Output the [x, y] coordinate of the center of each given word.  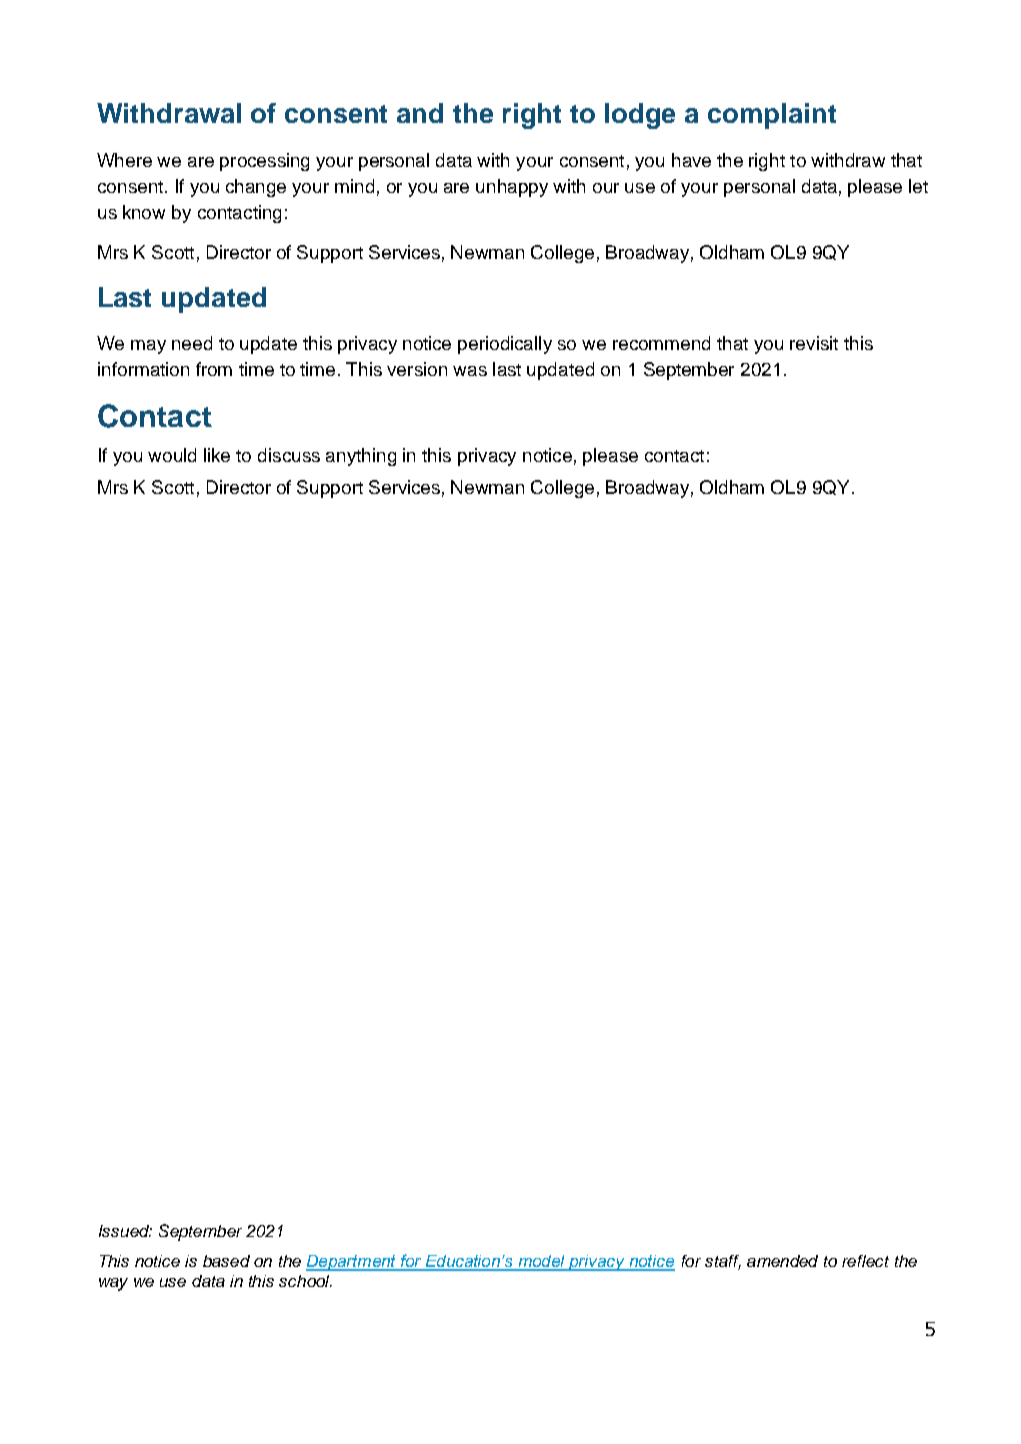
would [172, 455]
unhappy [512, 188]
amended [782, 1261]
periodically [505, 345]
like [217, 455]
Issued [125, 1231]
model [542, 1262]
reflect [865, 1261]
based [226, 1261]
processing [264, 162]
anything [361, 457]
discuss [289, 455]
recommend [661, 343]
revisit [814, 343]
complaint [772, 116]
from [214, 369]
